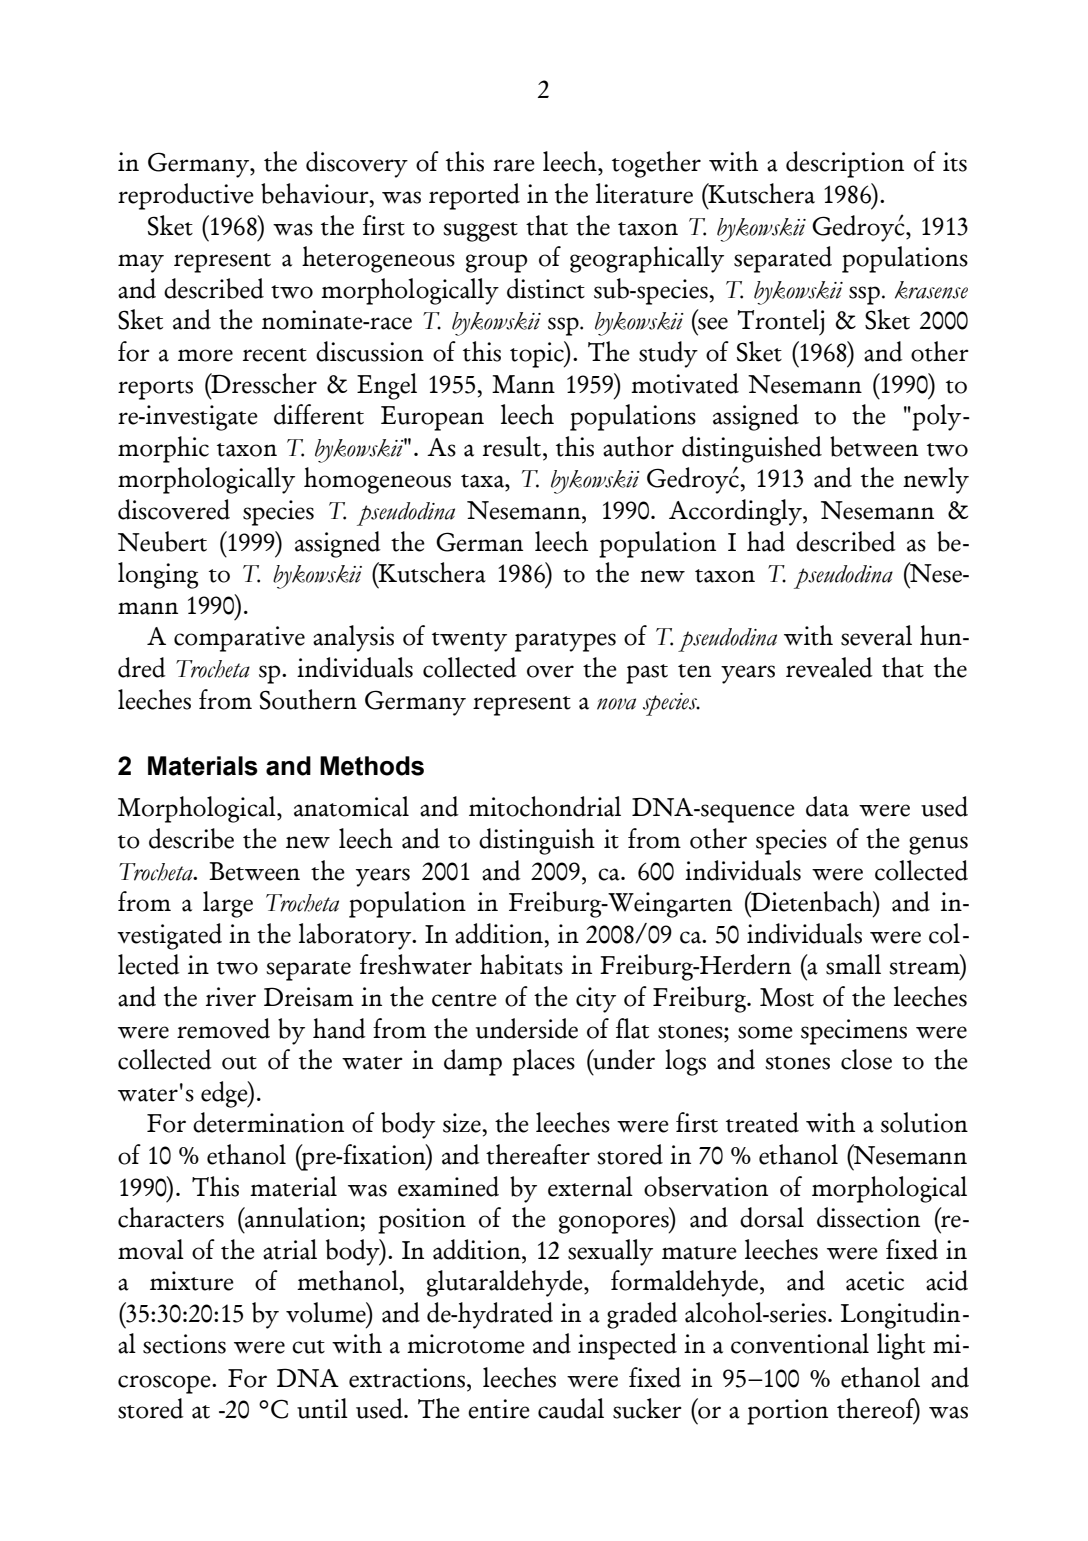 This page has width=1088, height=1541. What do you see at coordinates (231, 997) in the page?
I see `river` at bounding box center [231, 997].
